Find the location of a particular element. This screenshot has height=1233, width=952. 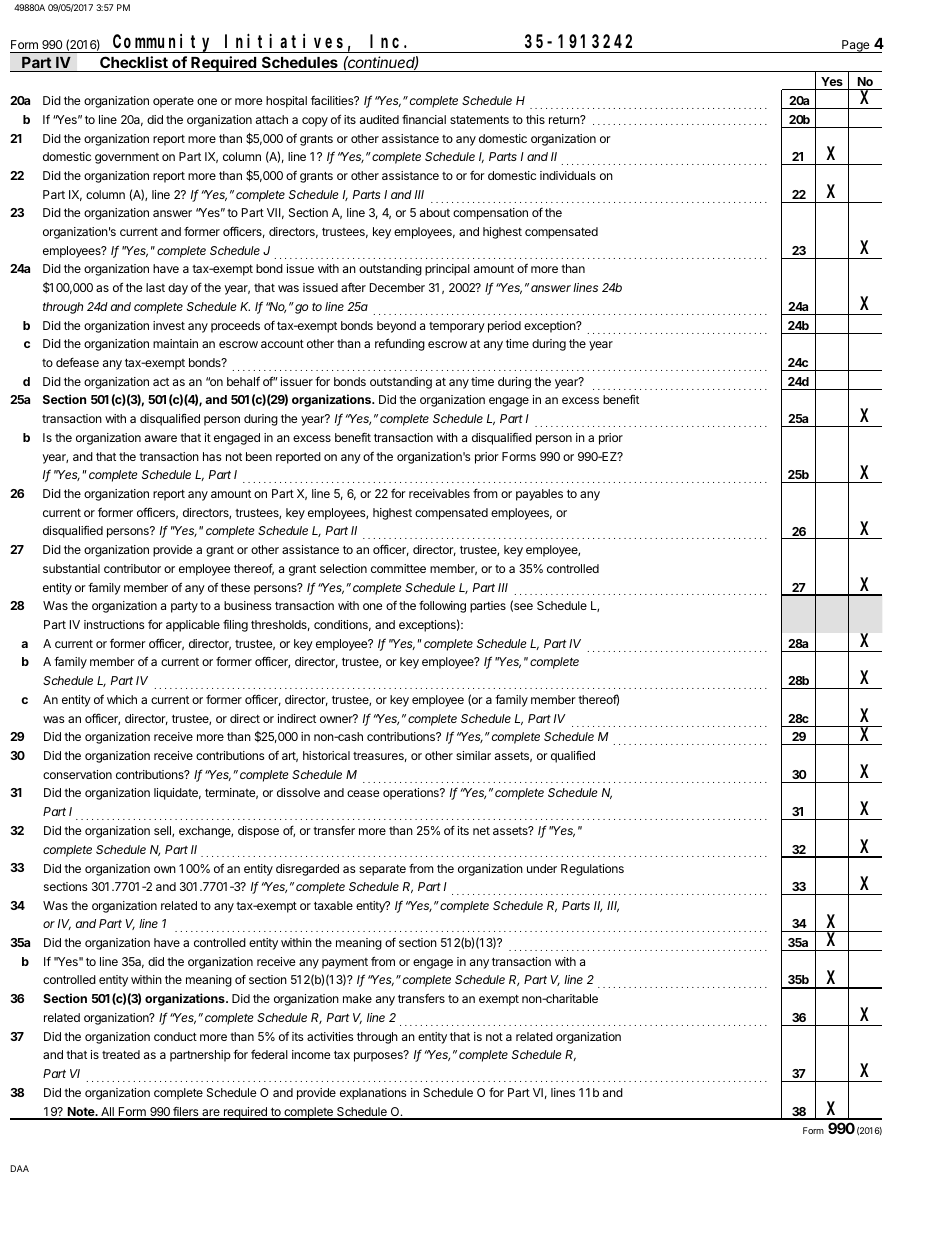

aware is located at coordinates (161, 438).
